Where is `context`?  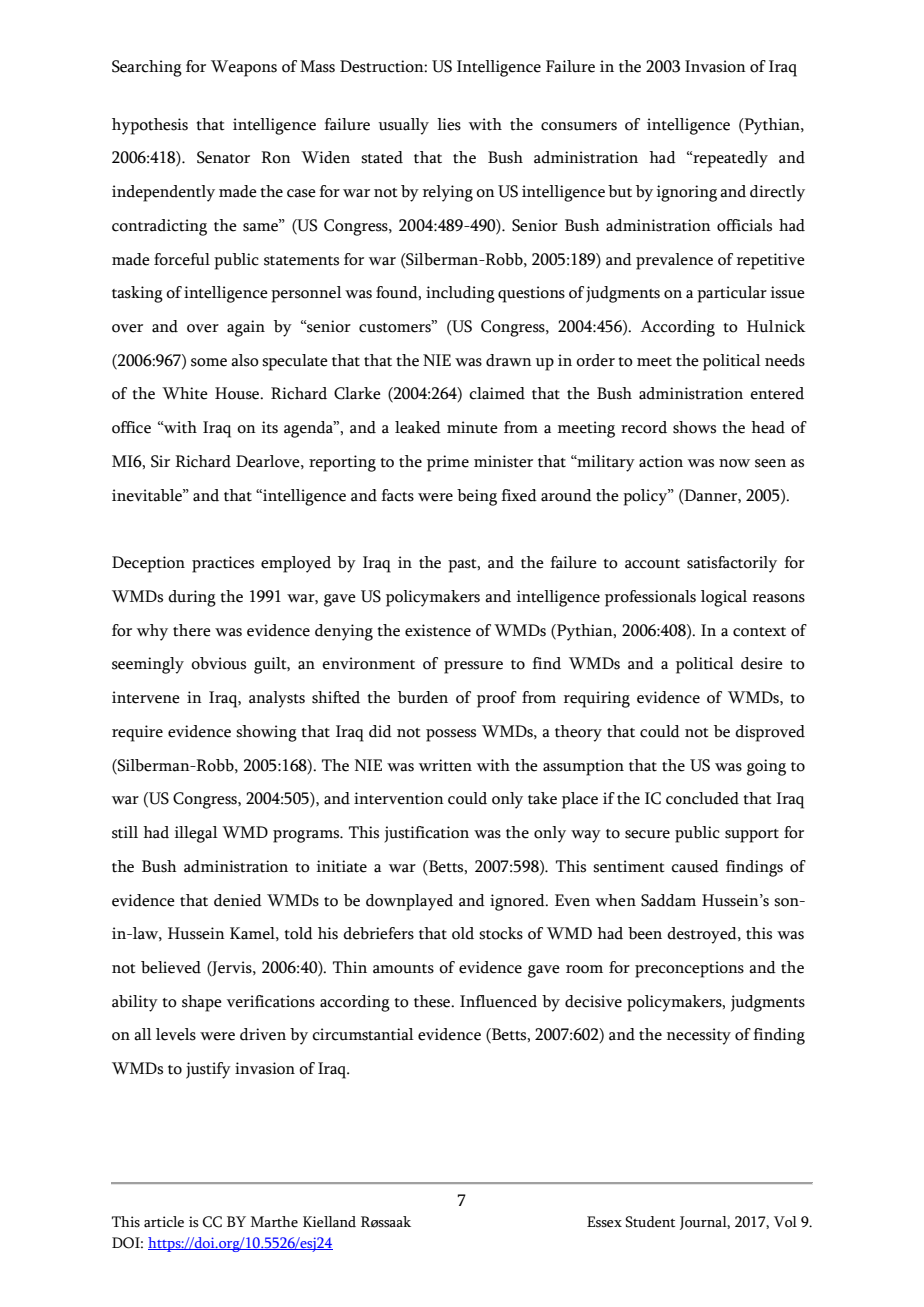 context is located at coordinates (759, 632).
